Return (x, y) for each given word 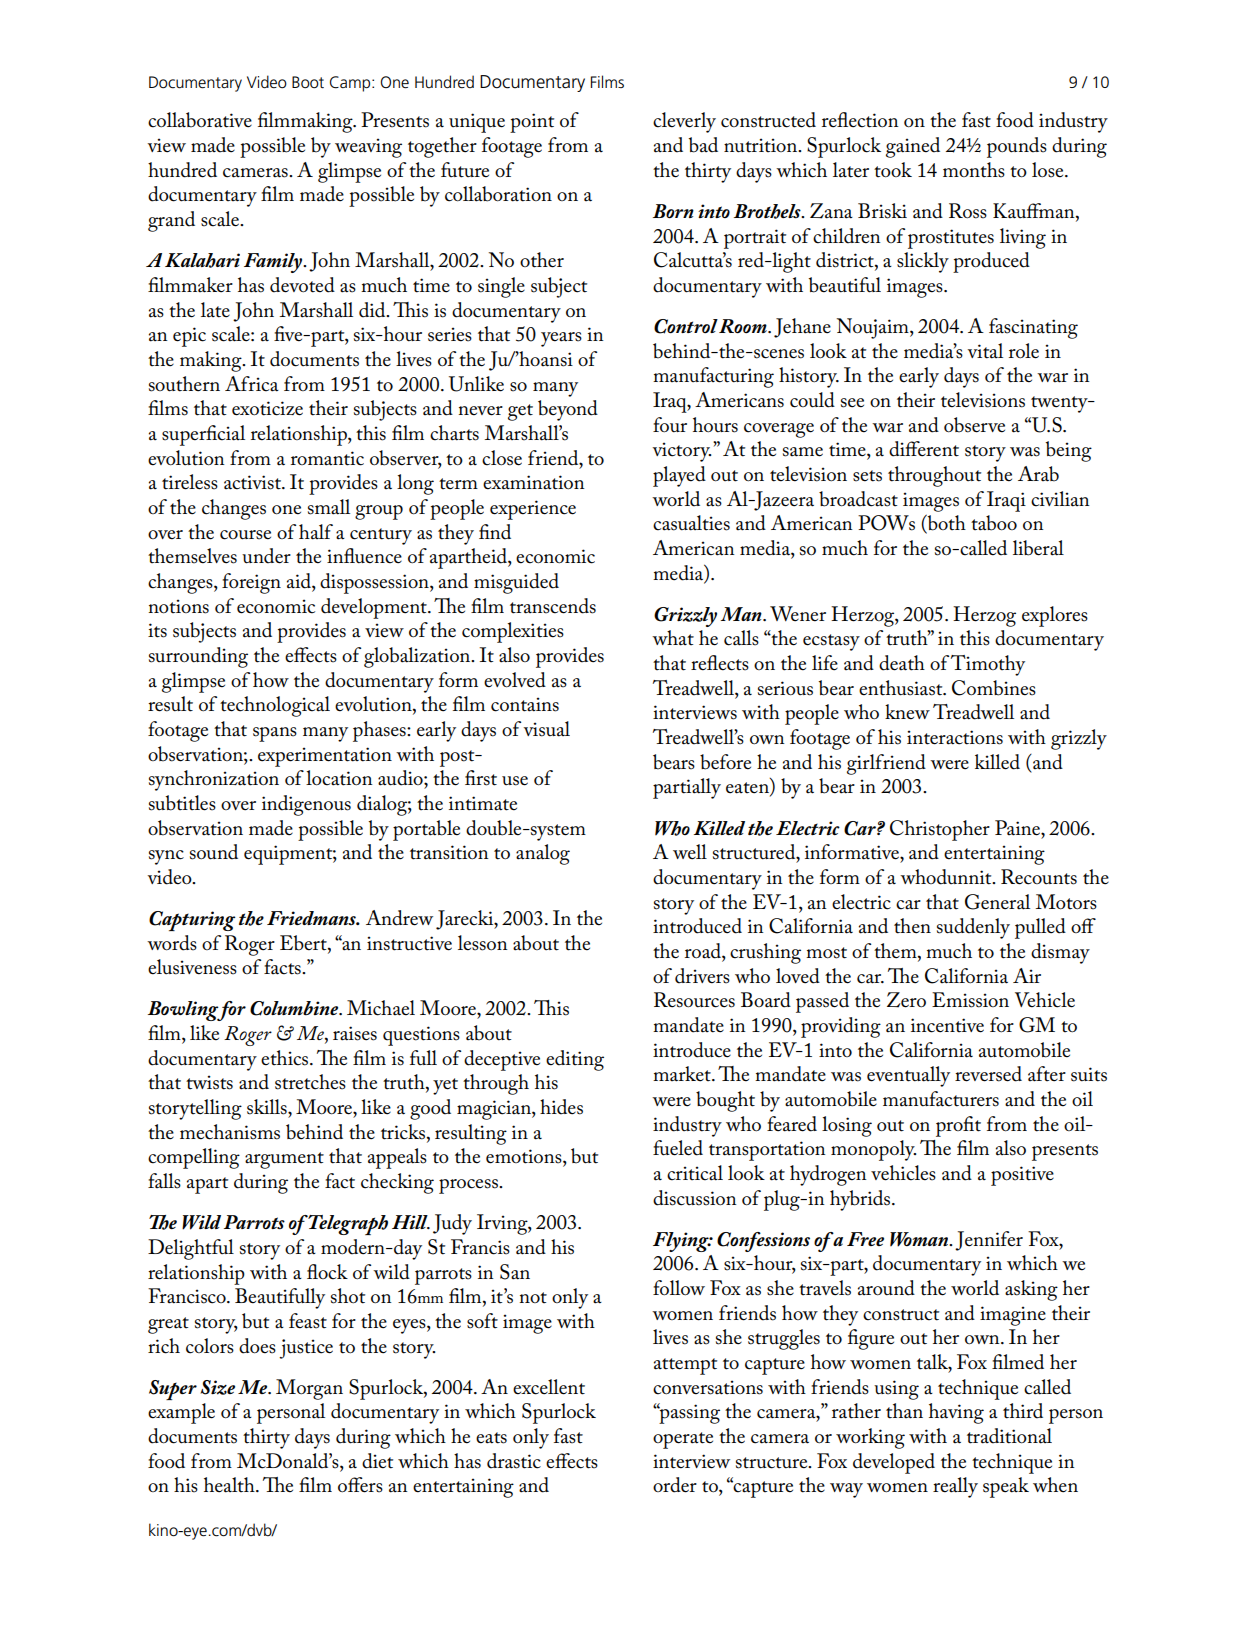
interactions (955, 737)
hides (561, 1107)
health (230, 1485)
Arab (1038, 474)
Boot (308, 82)
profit (958, 1126)
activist (253, 482)
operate (683, 1440)
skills (268, 1107)
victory (682, 452)
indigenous (306, 805)
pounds (1017, 147)
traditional (1009, 1436)
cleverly (684, 122)
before (725, 762)
